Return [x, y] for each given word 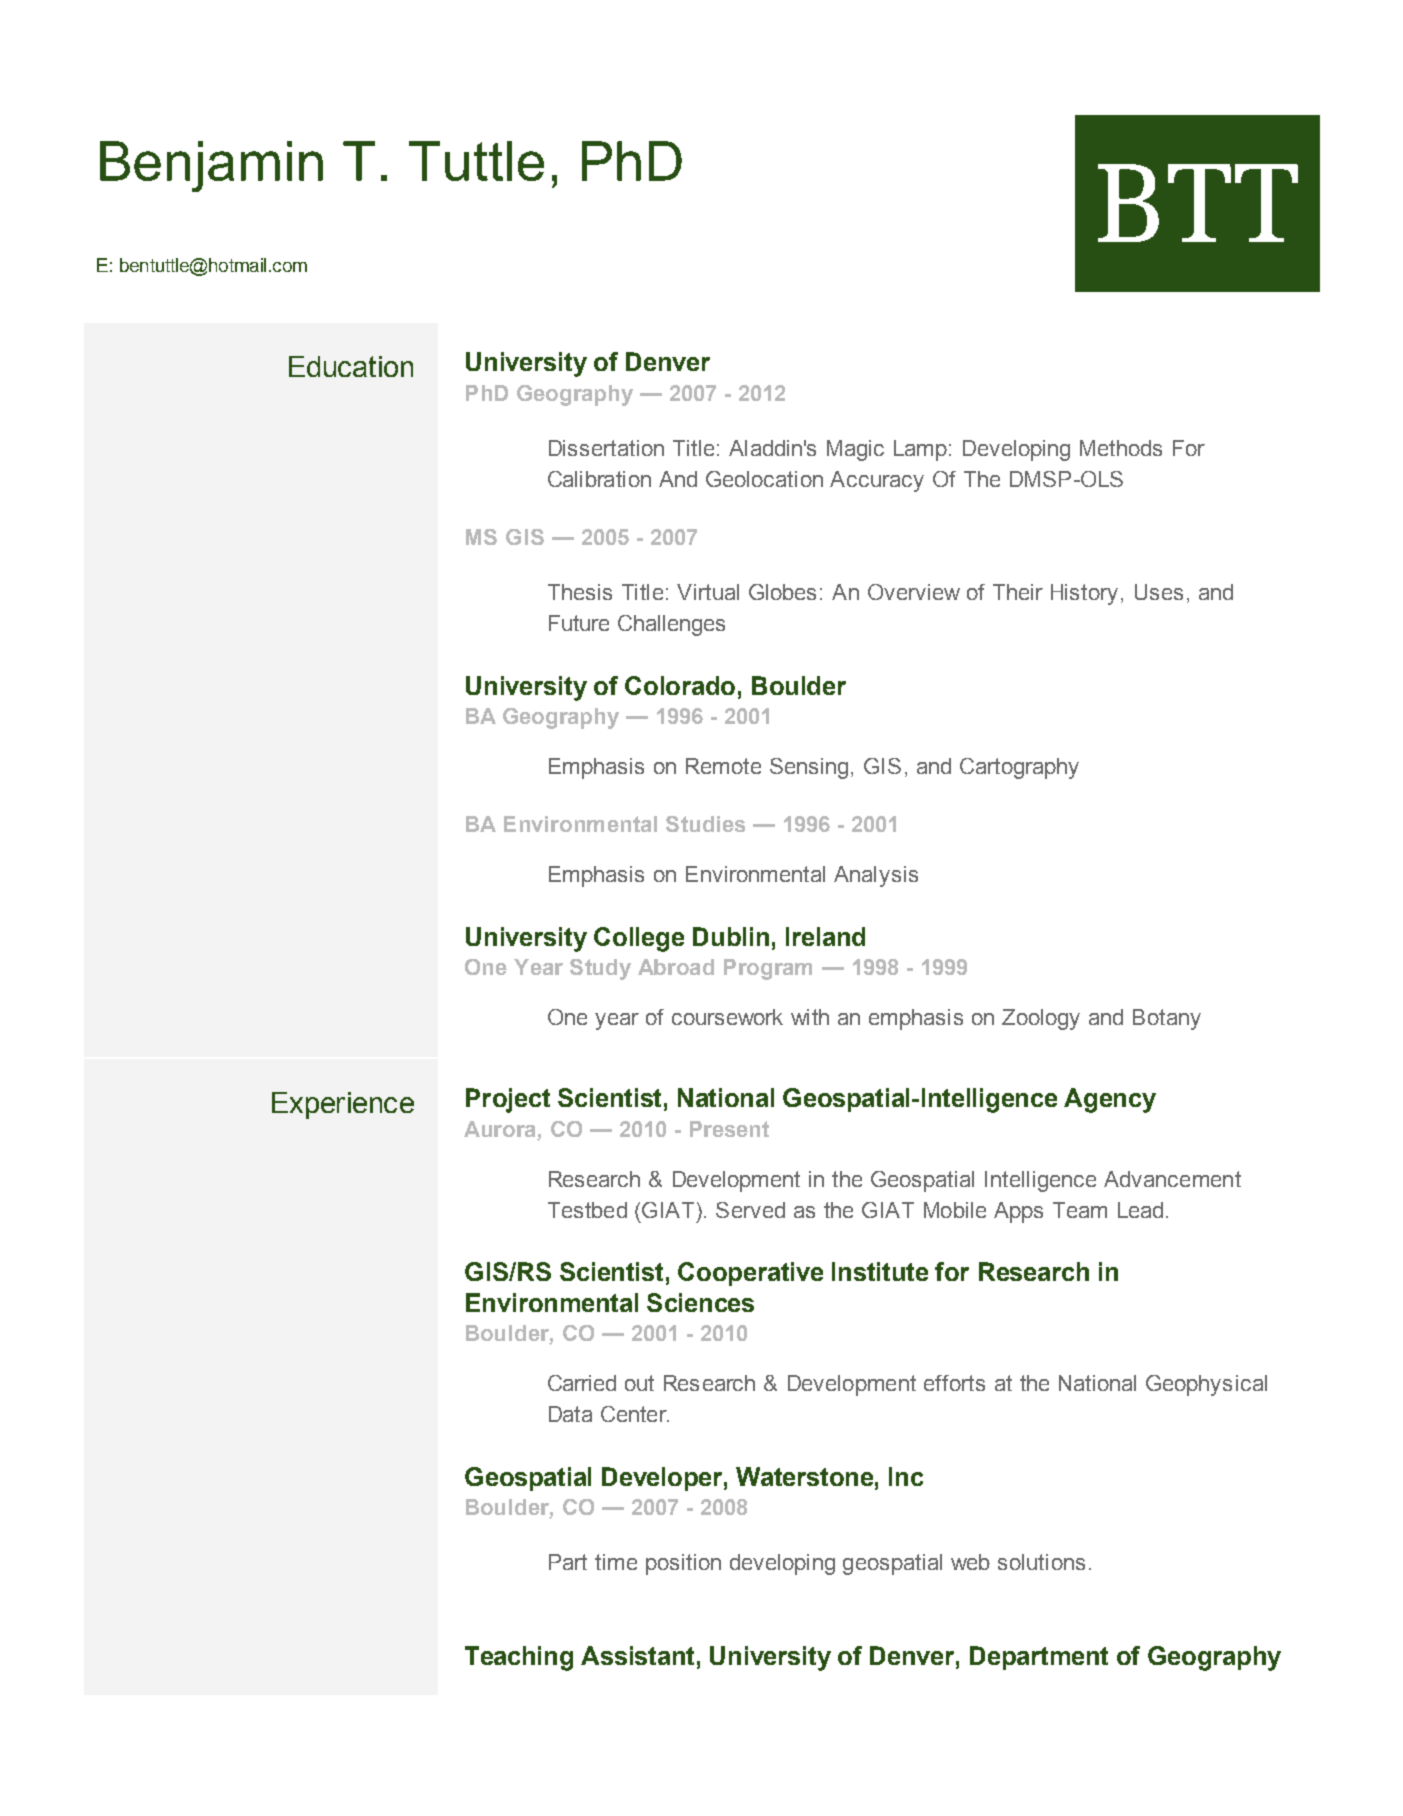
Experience [343, 1105]
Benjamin [211, 166]
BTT [1198, 203]
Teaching [519, 1658]
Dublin [731, 936]
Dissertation [606, 448]
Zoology [1041, 1019]
